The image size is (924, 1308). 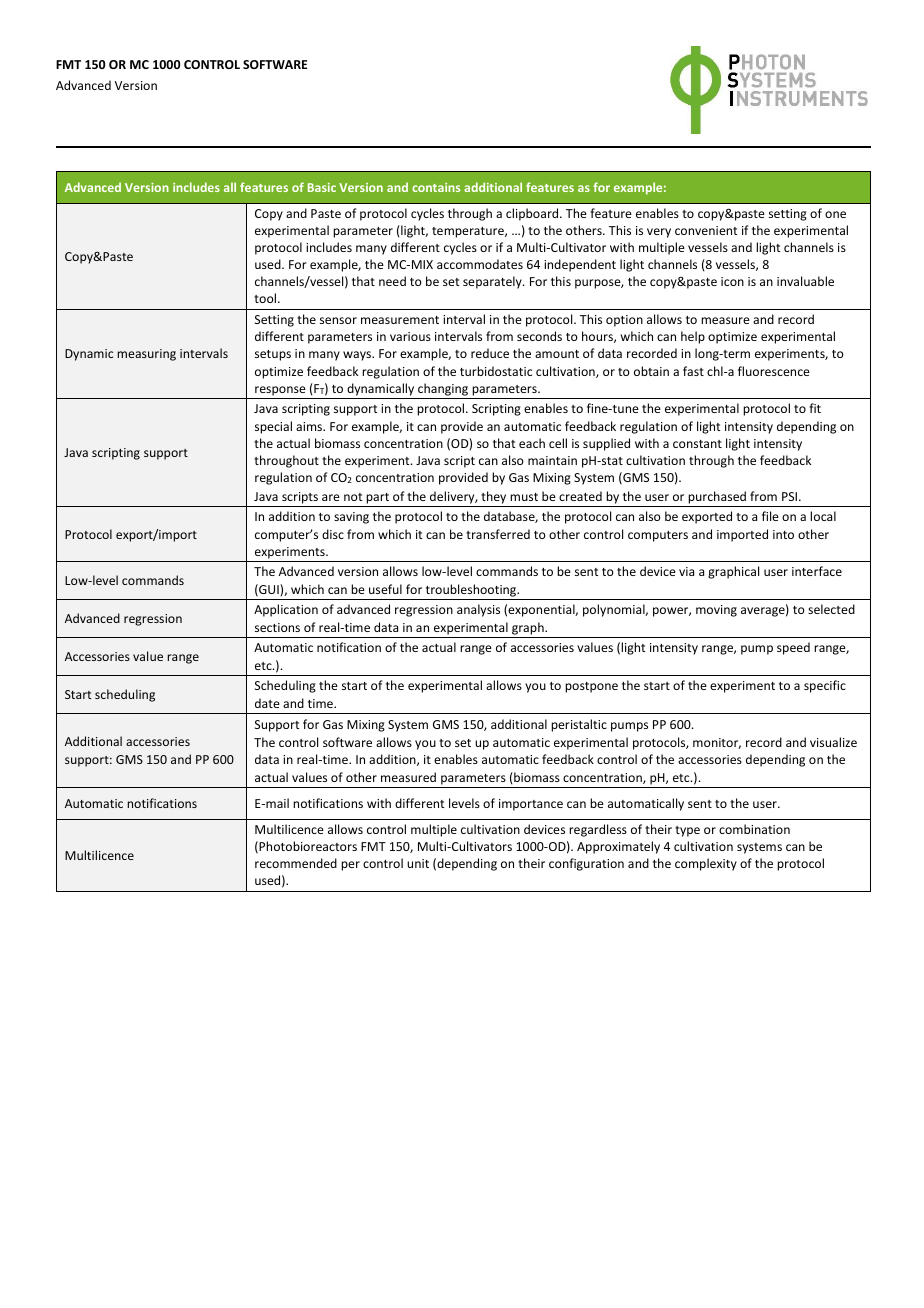 I want to click on disc, so click(x=333, y=534).
